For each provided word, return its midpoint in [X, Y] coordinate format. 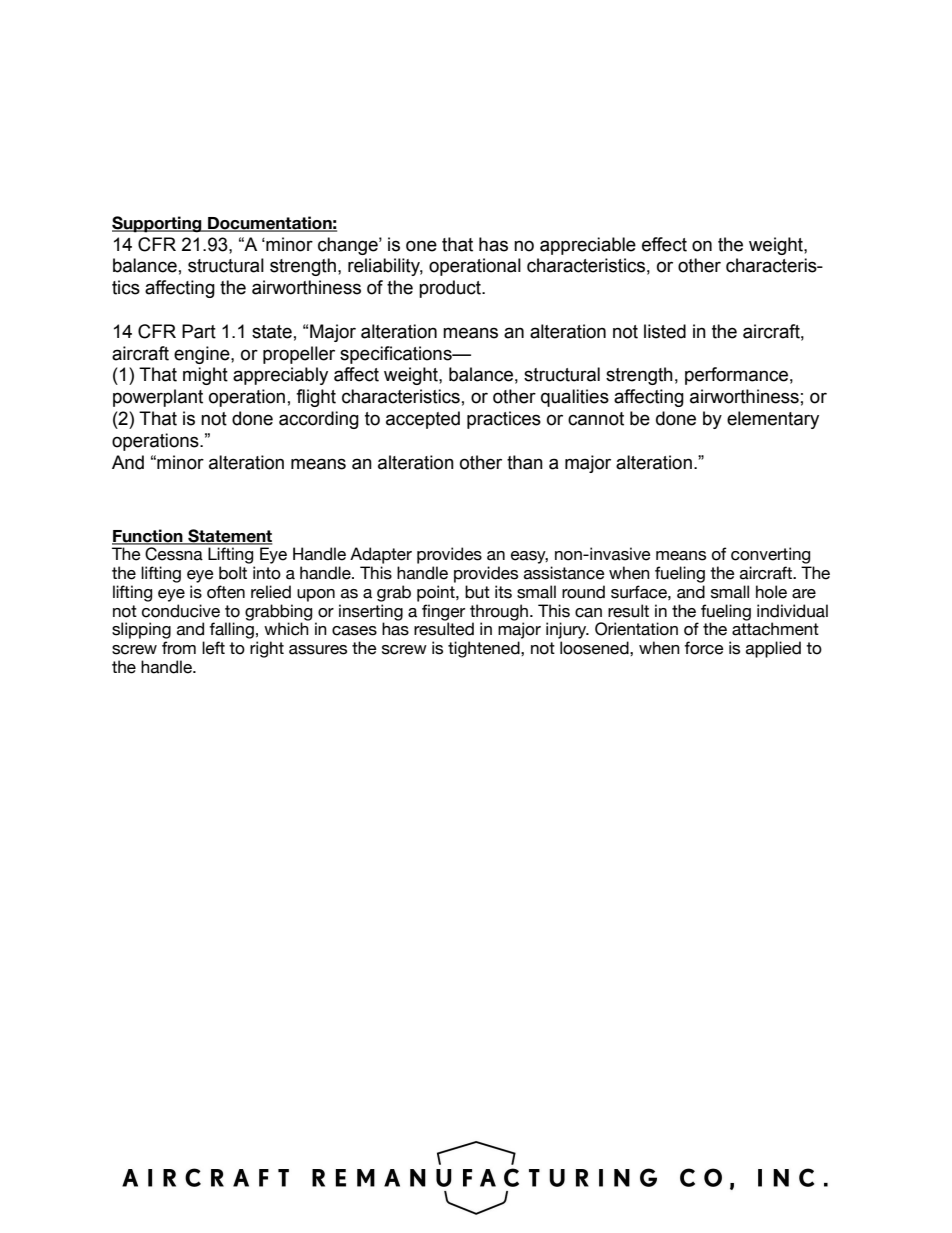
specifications [397, 355]
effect [664, 244]
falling [231, 629]
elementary [773, 420]
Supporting [158, 224]
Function [148, 536]
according [319, 420]
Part [199, 331]
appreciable [588, 246]
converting [770, 555]
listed [665, 331]
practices [504, 420]
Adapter [381, 555]
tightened [485, 649]
